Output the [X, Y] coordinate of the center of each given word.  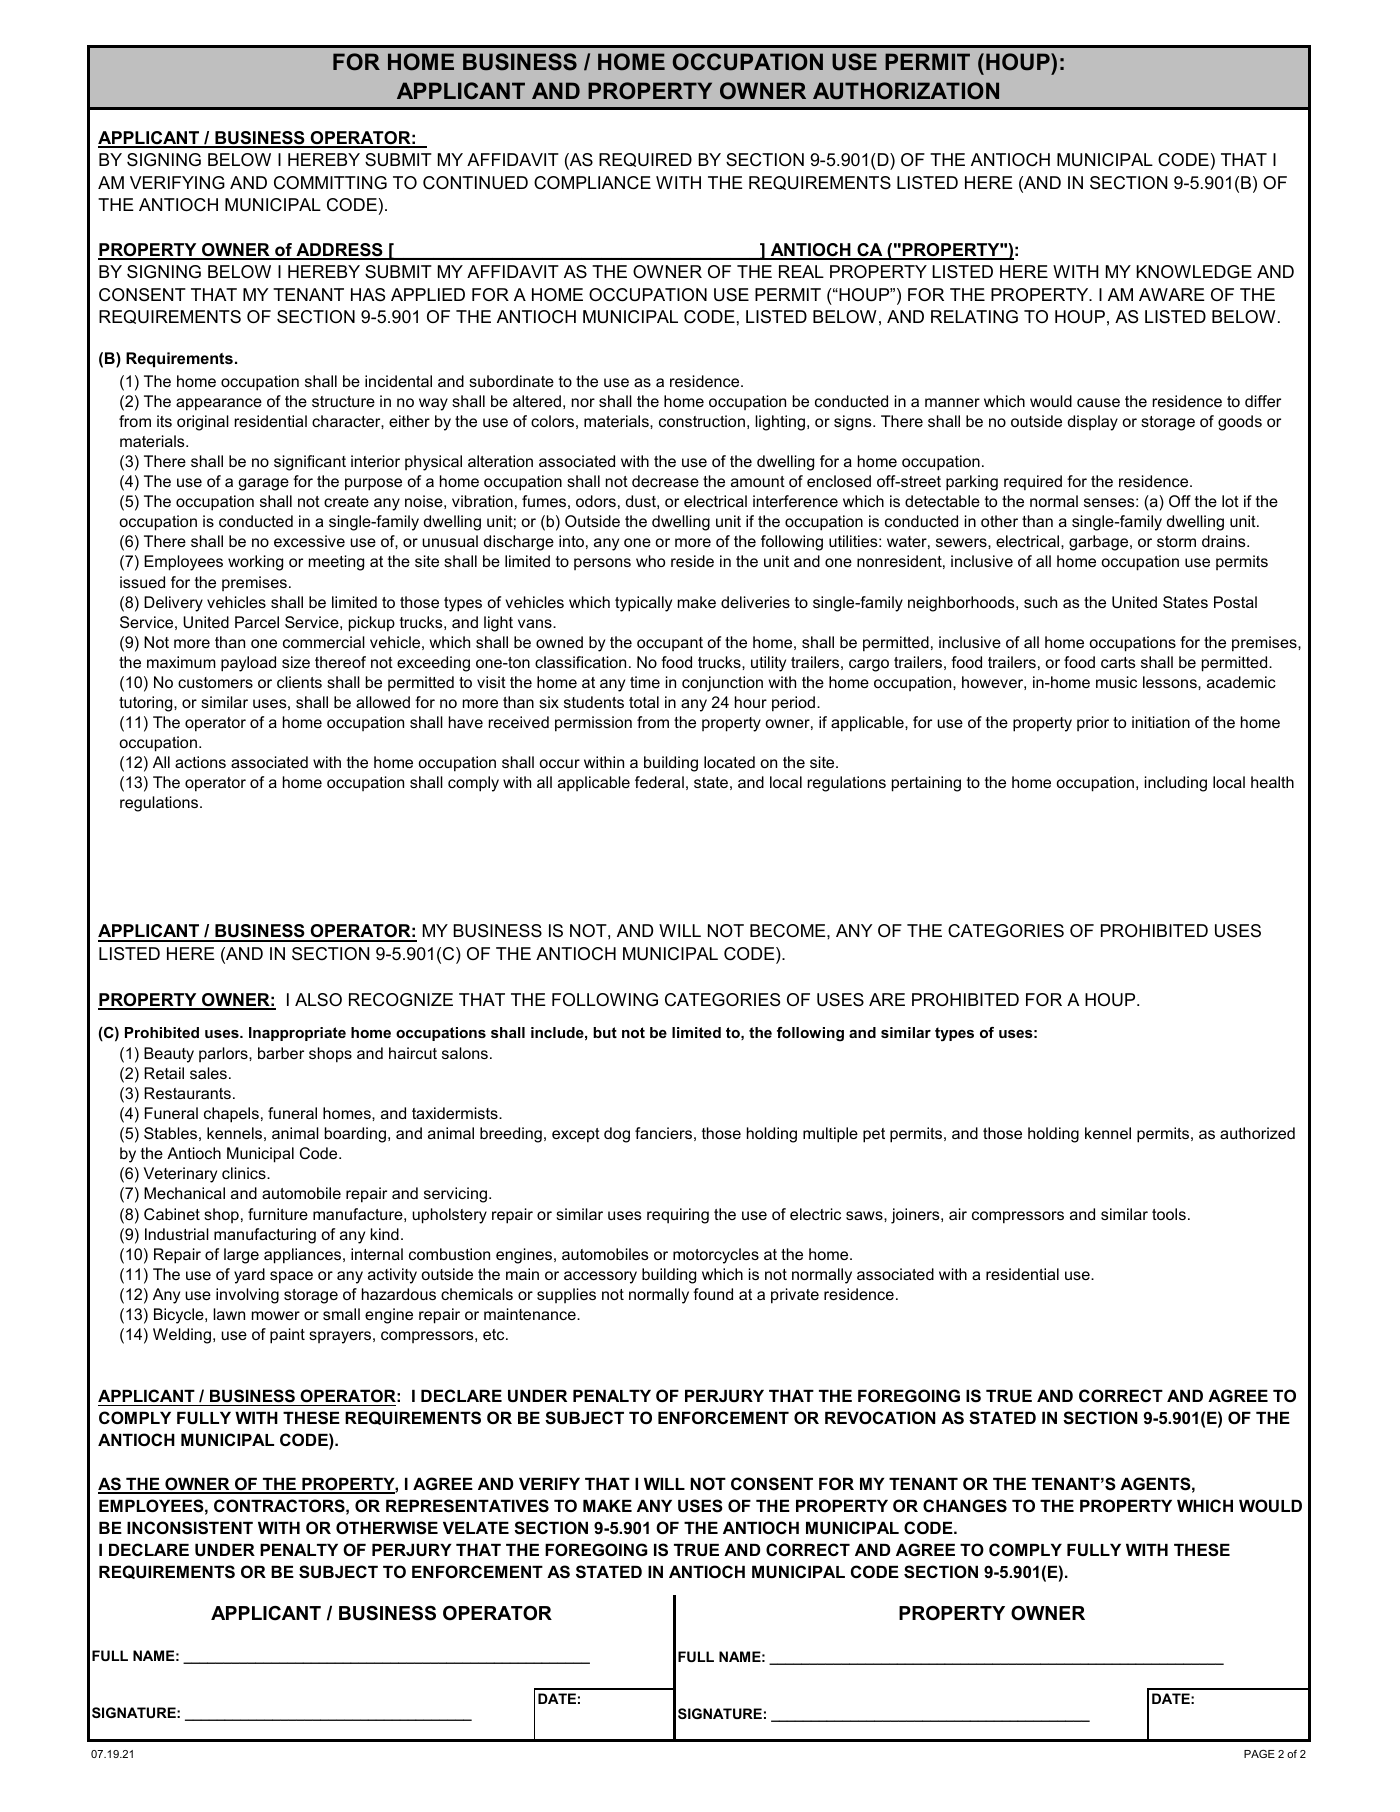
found [713, 1294]
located [729, 762]
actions [200, 762]
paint [287, 1336]
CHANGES [965, 1506]
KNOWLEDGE [1194, 271]
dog [617, 1135]
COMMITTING [330, 182]
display [1093, 423]
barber [281, 1053]
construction [702, 421]
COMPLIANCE [592, 183]
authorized [1257, 1133]
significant [310, 463]
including [1176, 784]
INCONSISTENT [190, 1527]
